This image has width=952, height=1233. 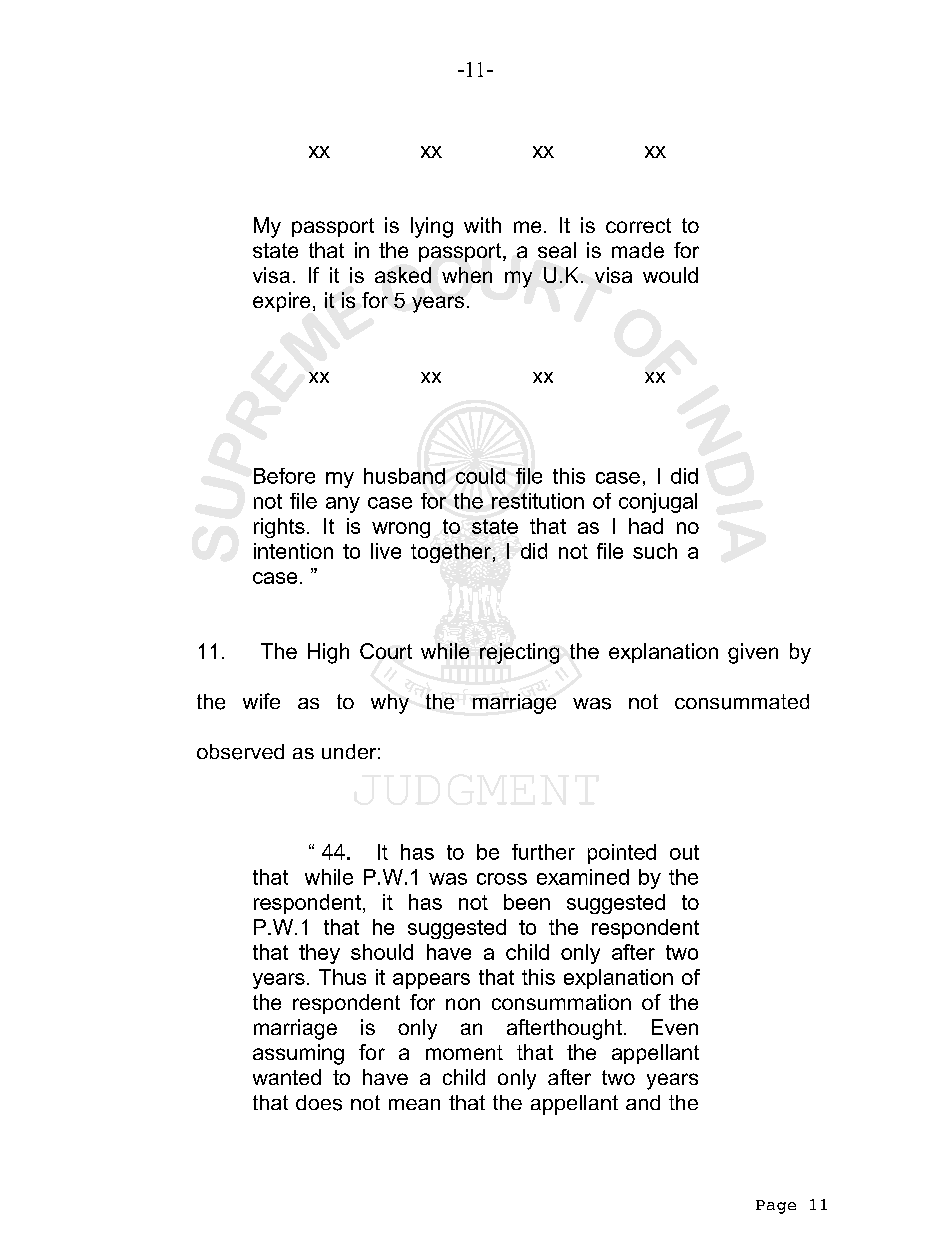 What do you see at coordinates (319, 1103) in the image?
I see `does` at bounding box center [319, 1103].
